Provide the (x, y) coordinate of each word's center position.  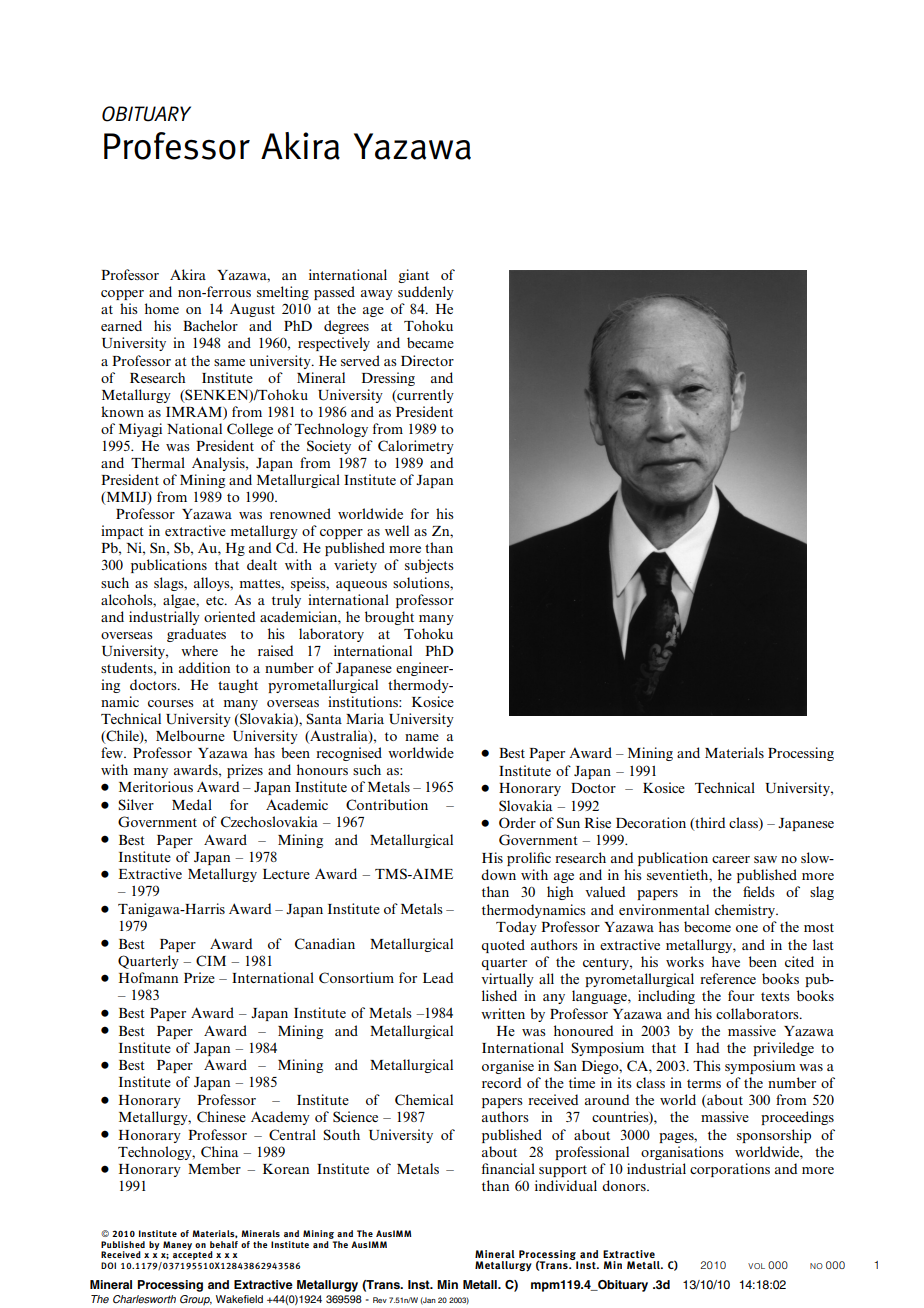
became (430, 342)
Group (196, 1300)
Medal (192, 804)
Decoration (651, 822)
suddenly (426, 293)
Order (517, 822)
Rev (380, 1300)
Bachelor (210, 325)
